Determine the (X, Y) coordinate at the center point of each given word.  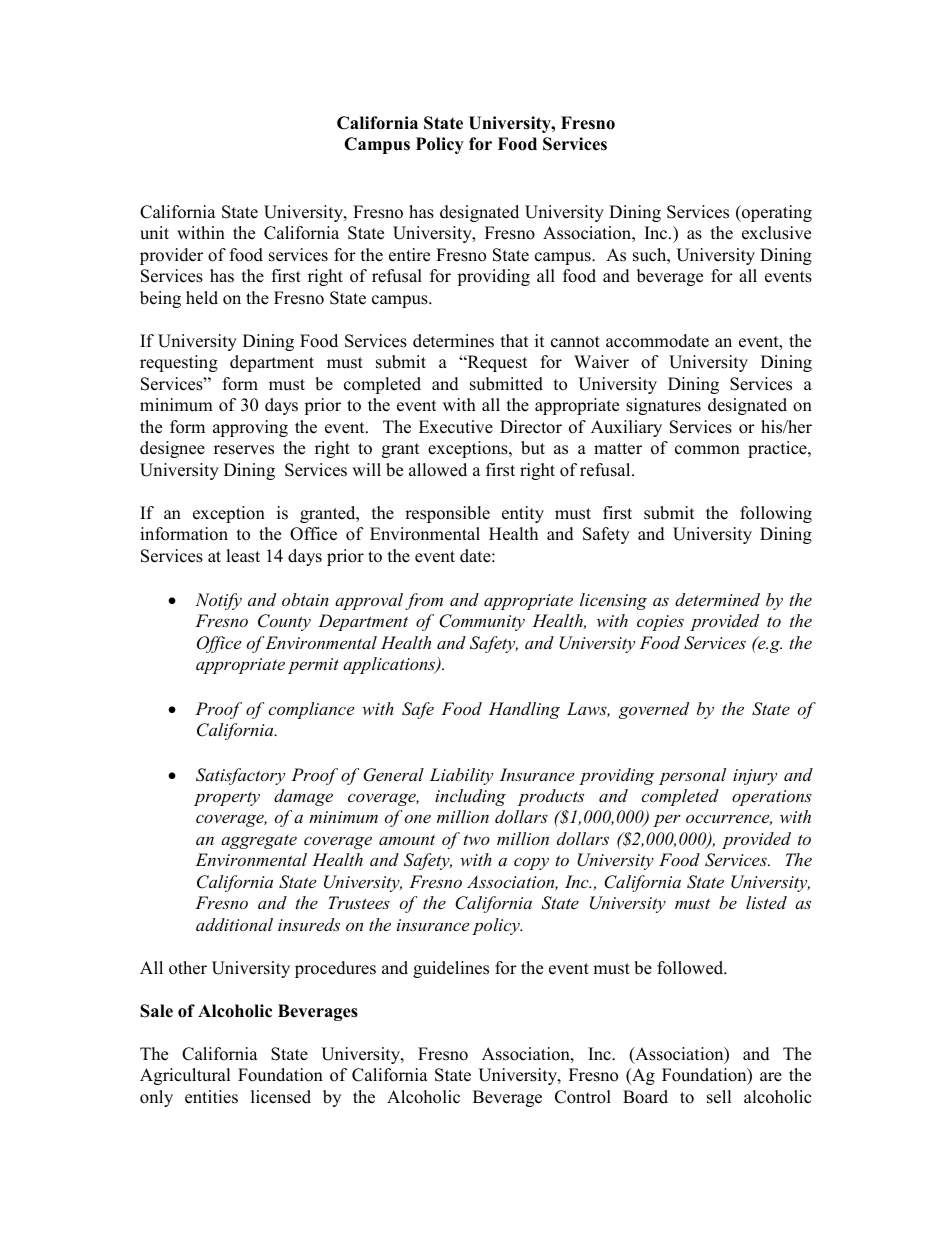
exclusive (776, 233)
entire (409, 255)
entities (211, 1097)
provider (171, 256)
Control (583, 1097)
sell (719, 1097)
